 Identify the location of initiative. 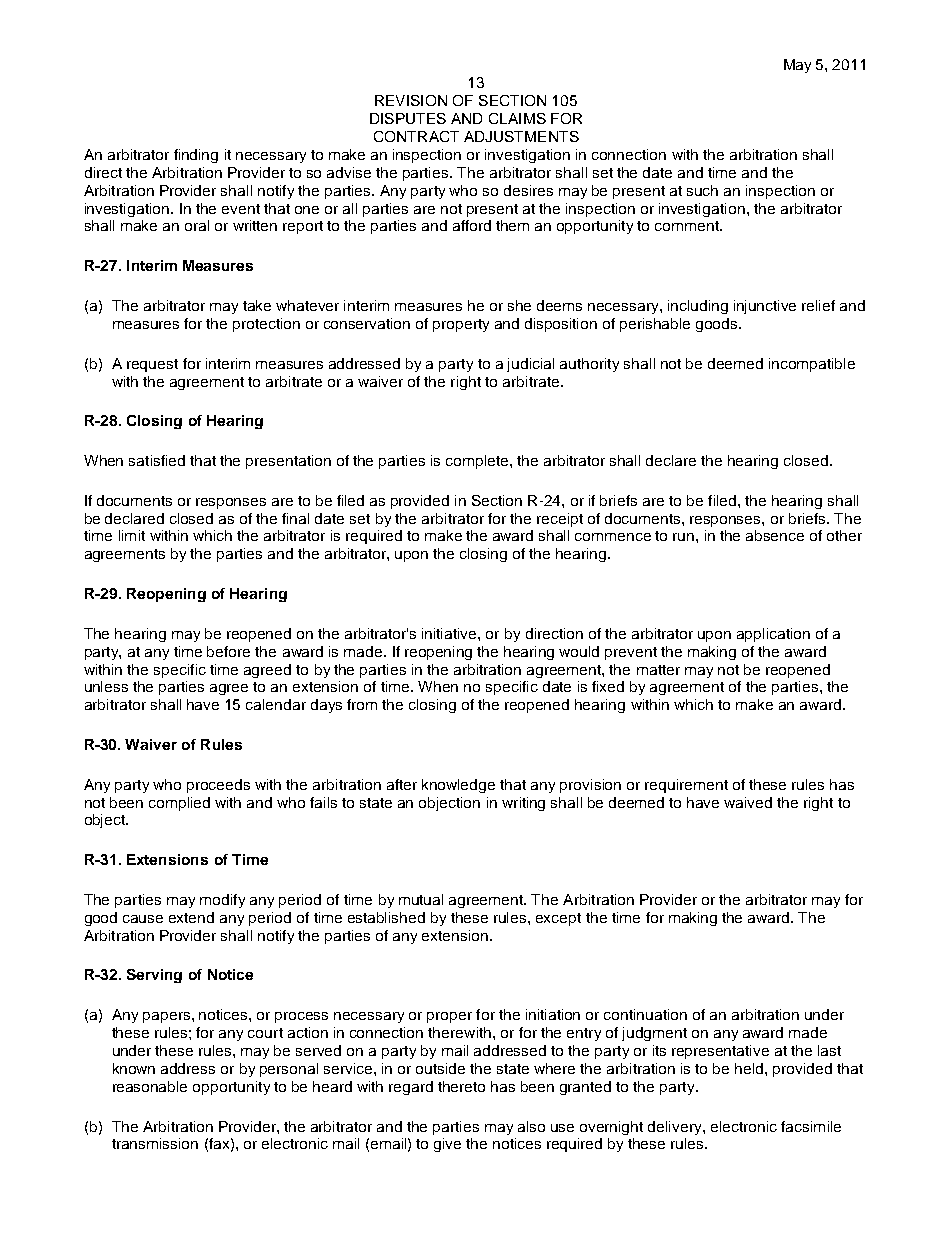
(450, 633).
